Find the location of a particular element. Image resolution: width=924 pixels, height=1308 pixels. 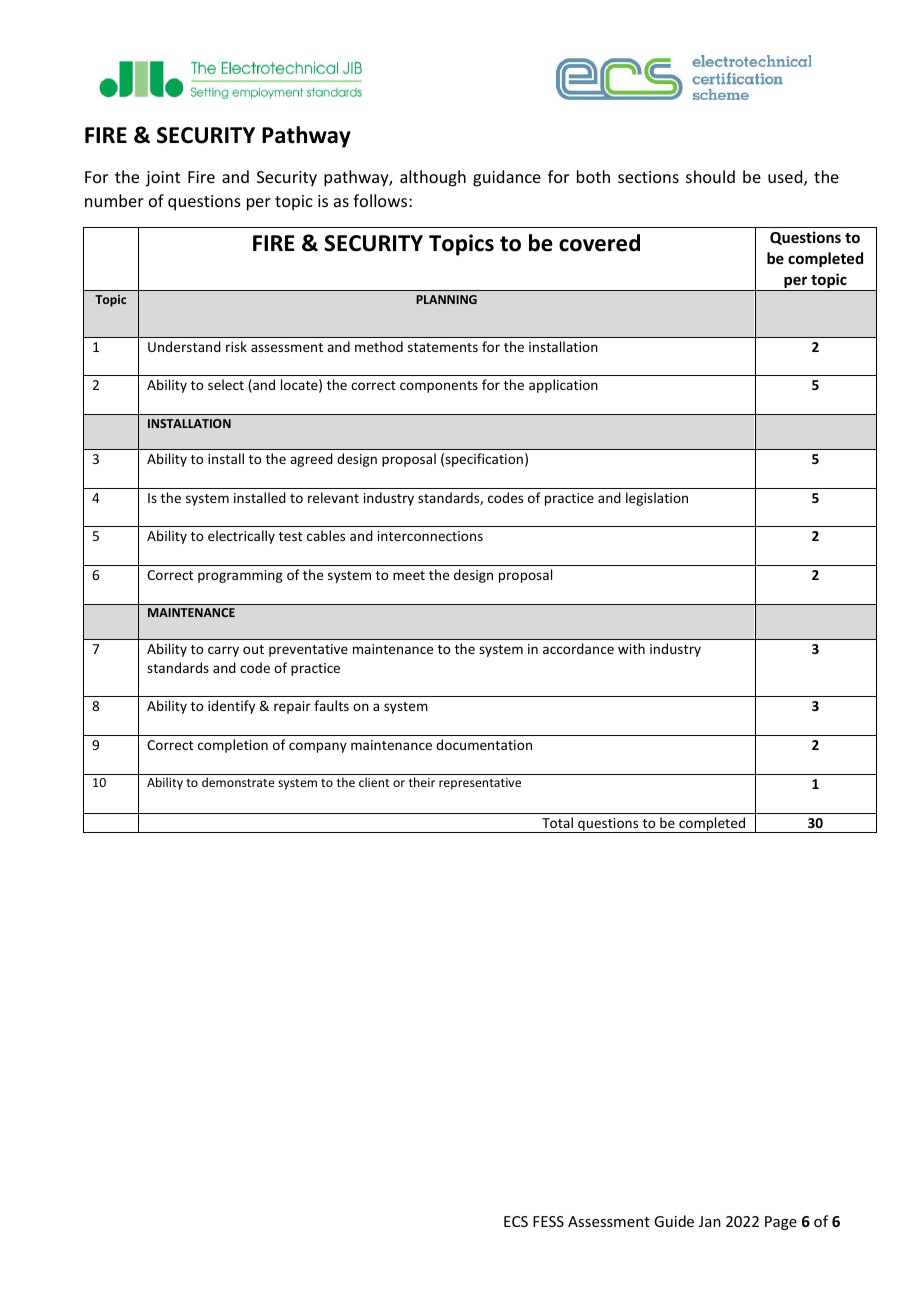

identify is located at coordinates (231, 707).
